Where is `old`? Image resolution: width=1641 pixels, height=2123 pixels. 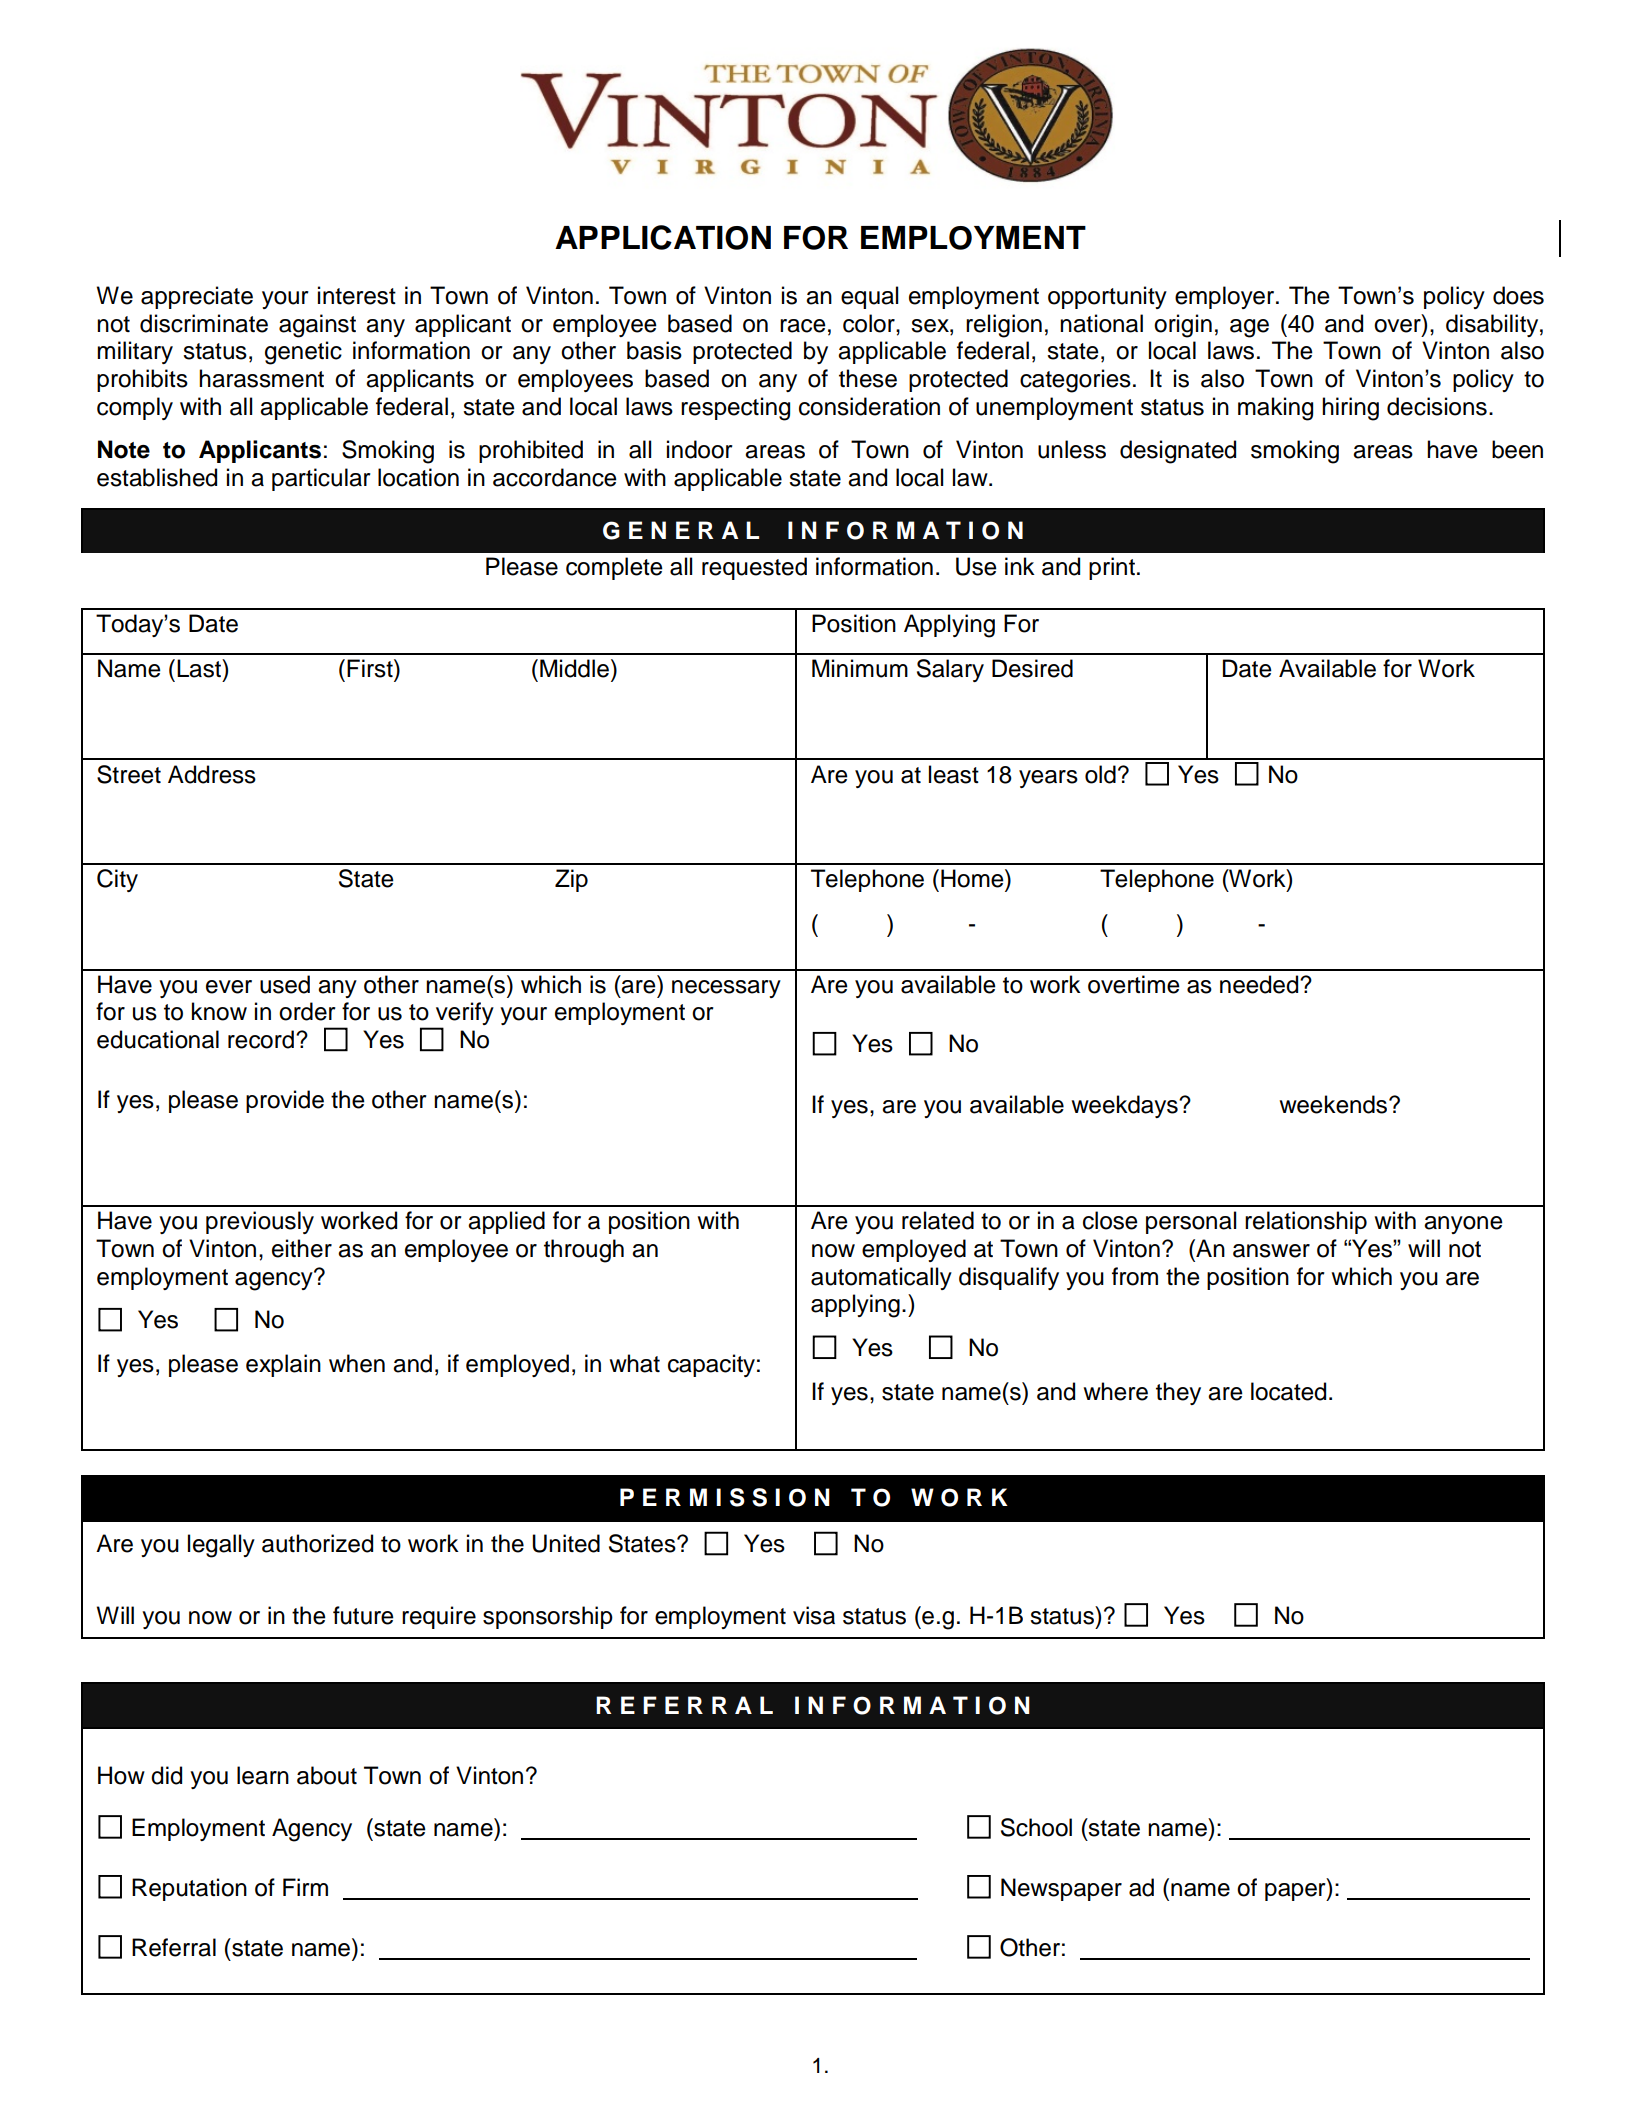 old is located at coordinates (1100, 774).
